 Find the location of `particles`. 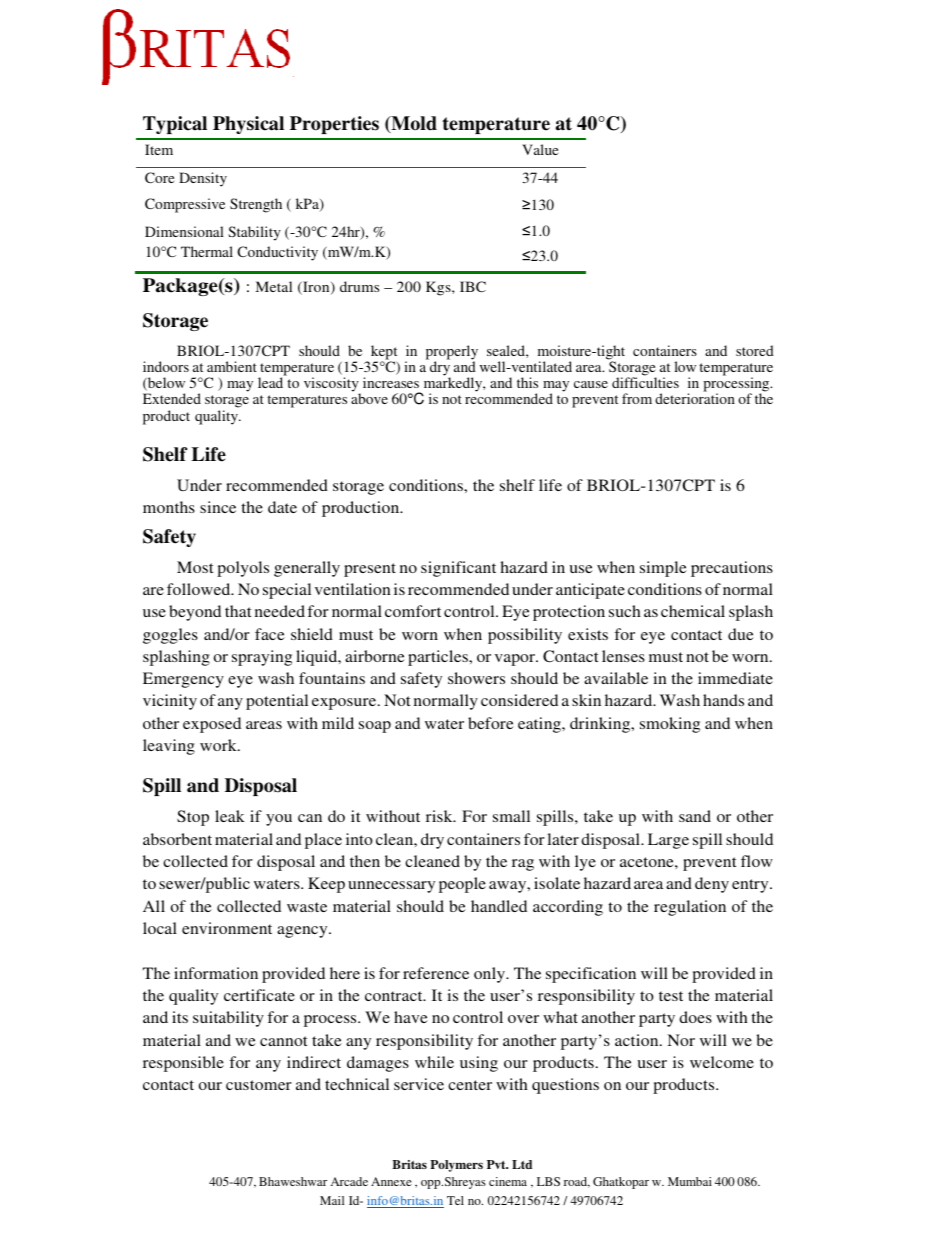

particles is located at coordinates (439, 658).
